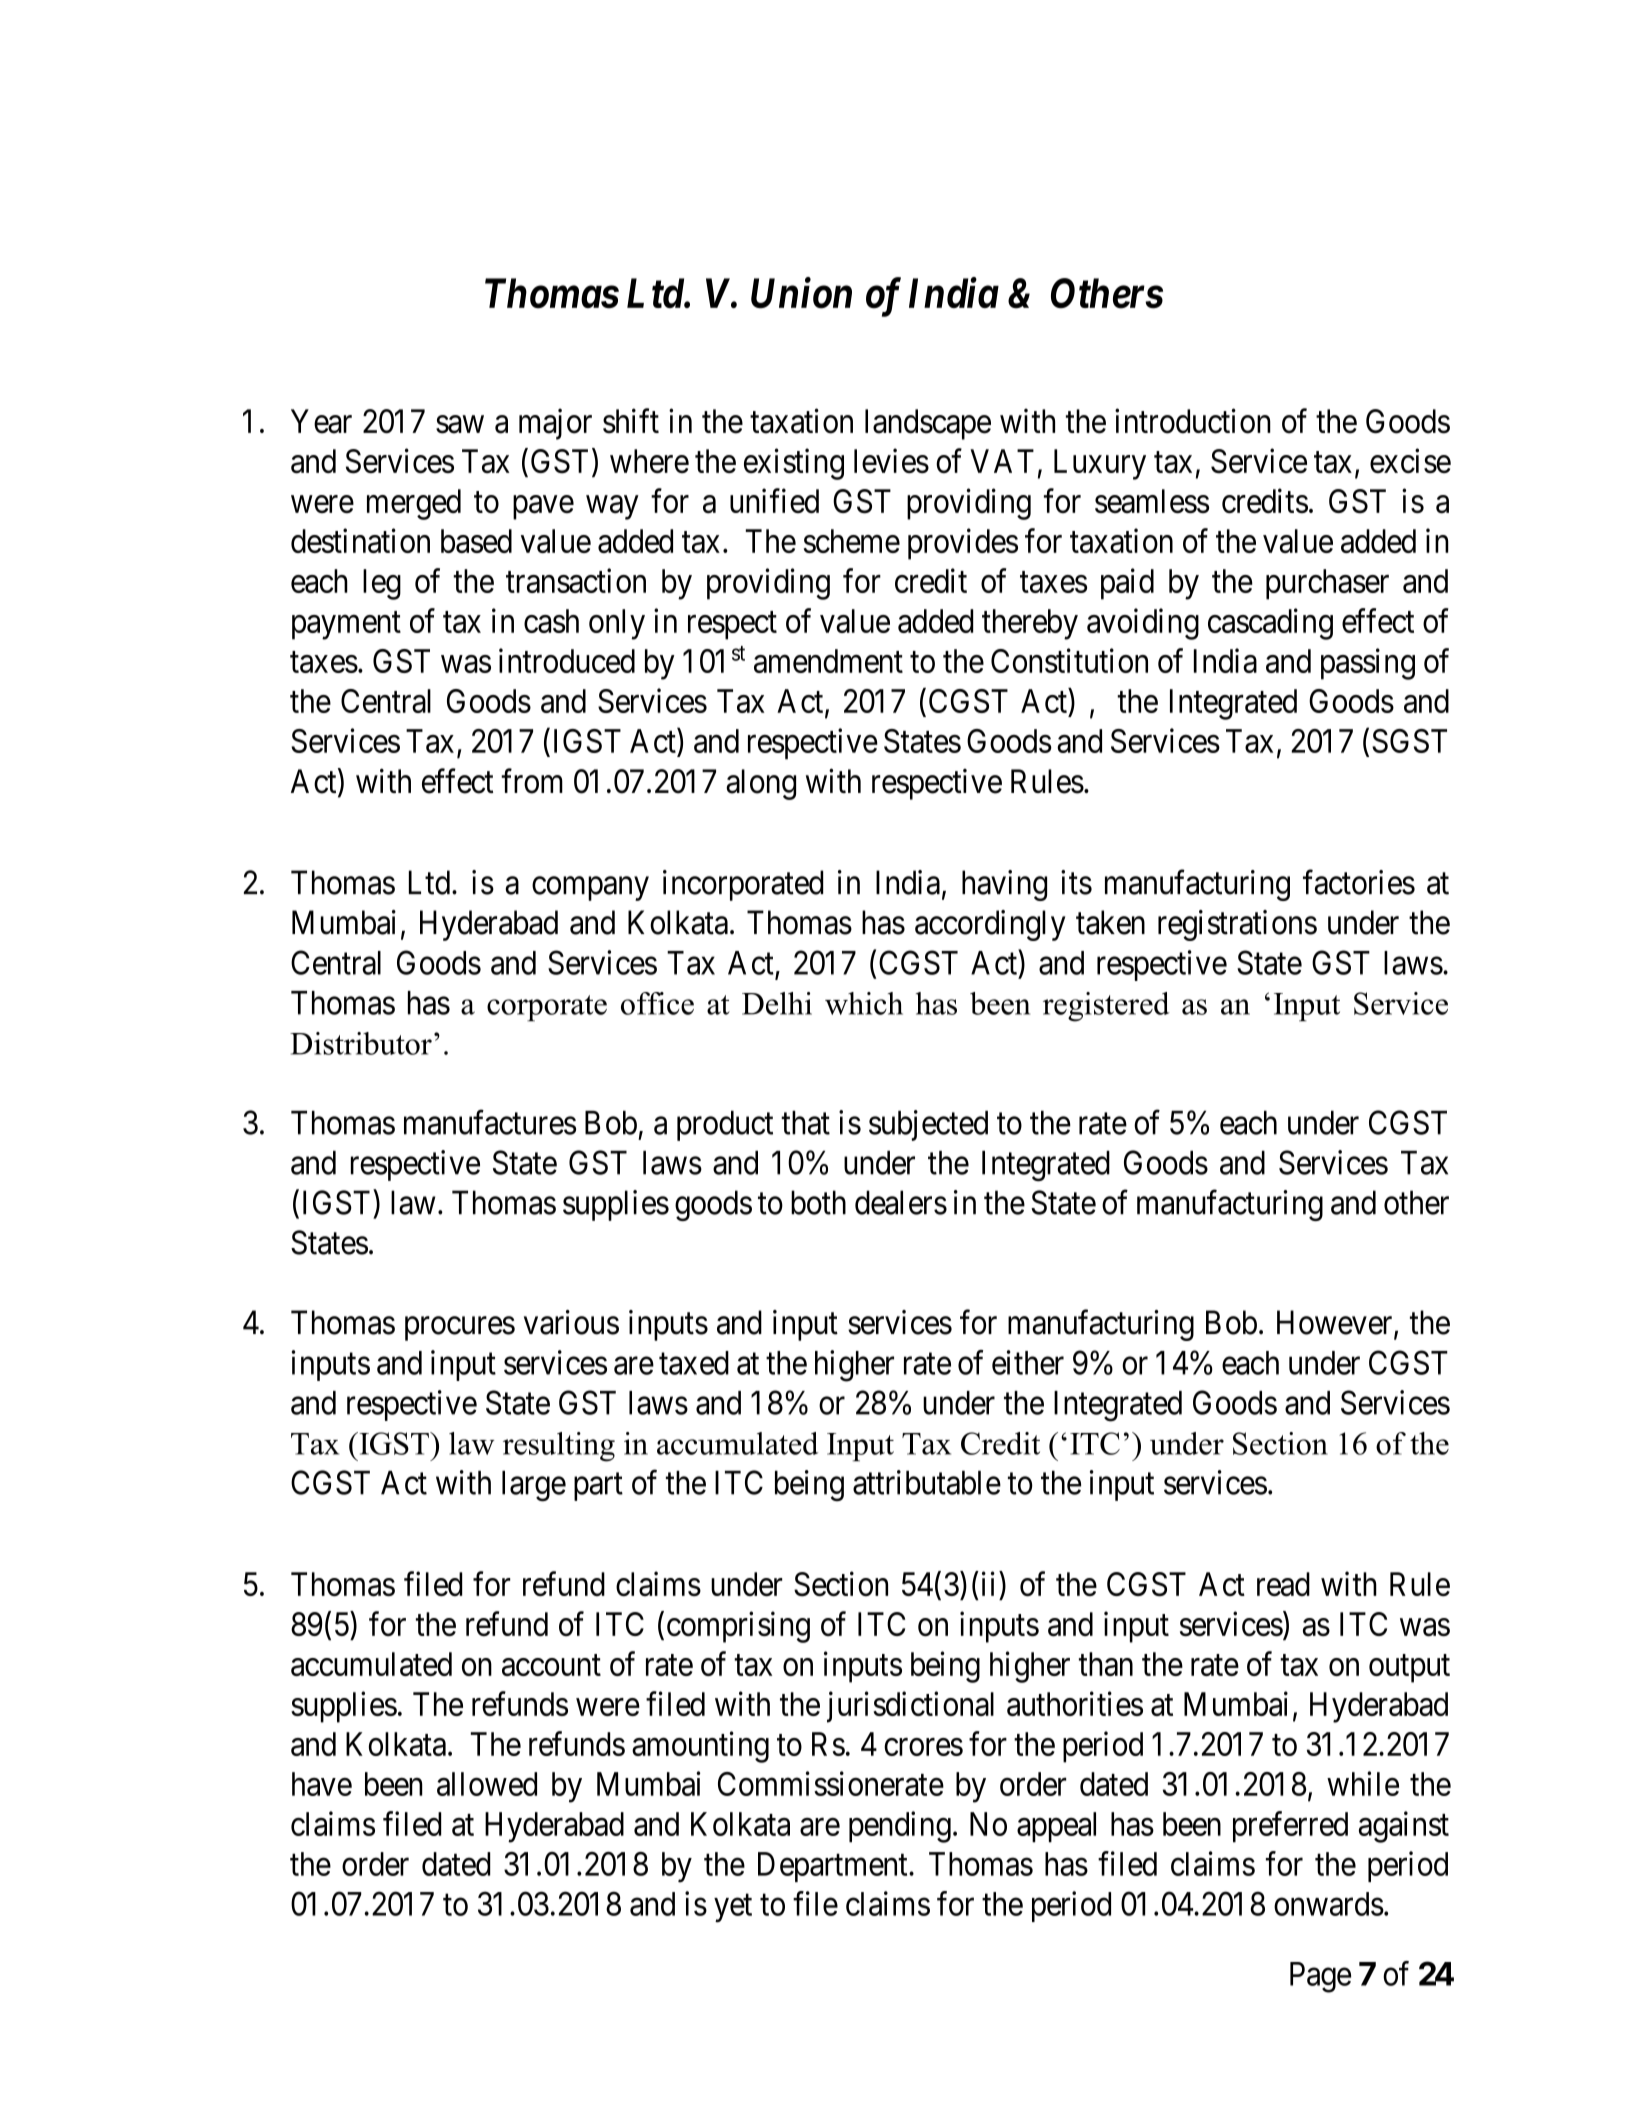 The height and width of the screenshot is (2127, 1643). Describe the element at coordinates (534, 1486) in the screenshot. I see `large` at that location.
